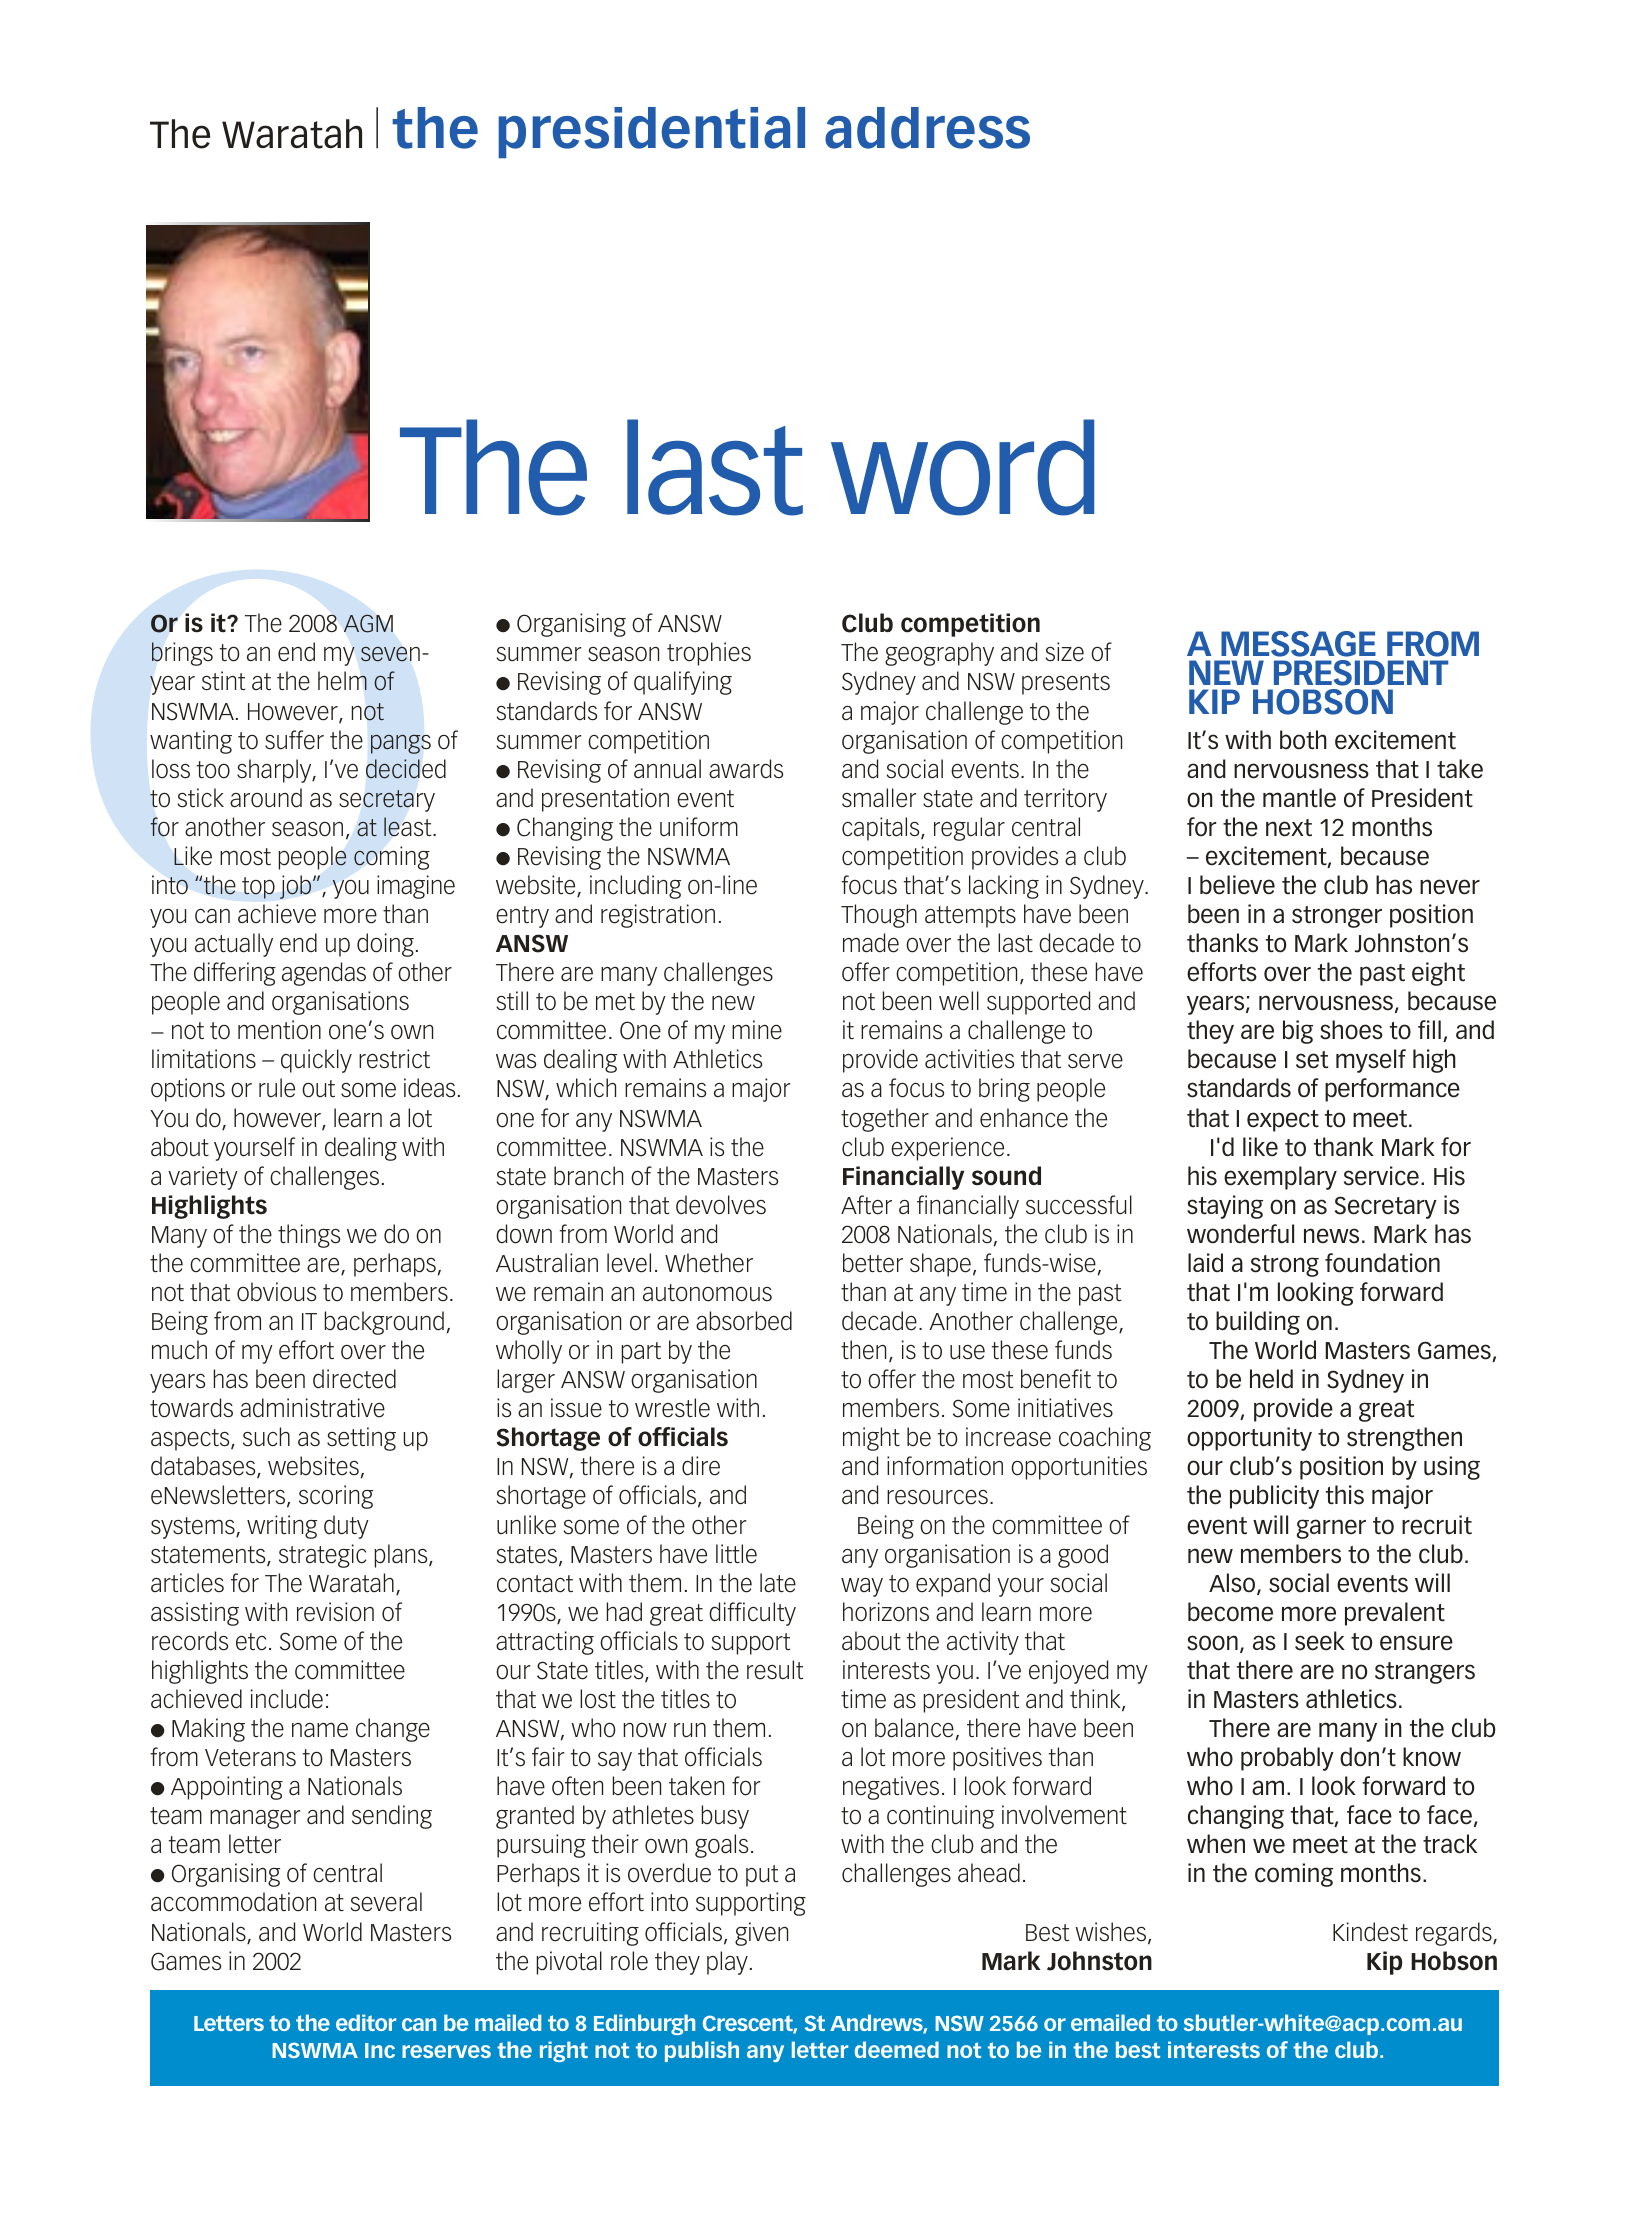 The height and width of the page is (2225, 1648). I want to click on word, so click(962, 467).
